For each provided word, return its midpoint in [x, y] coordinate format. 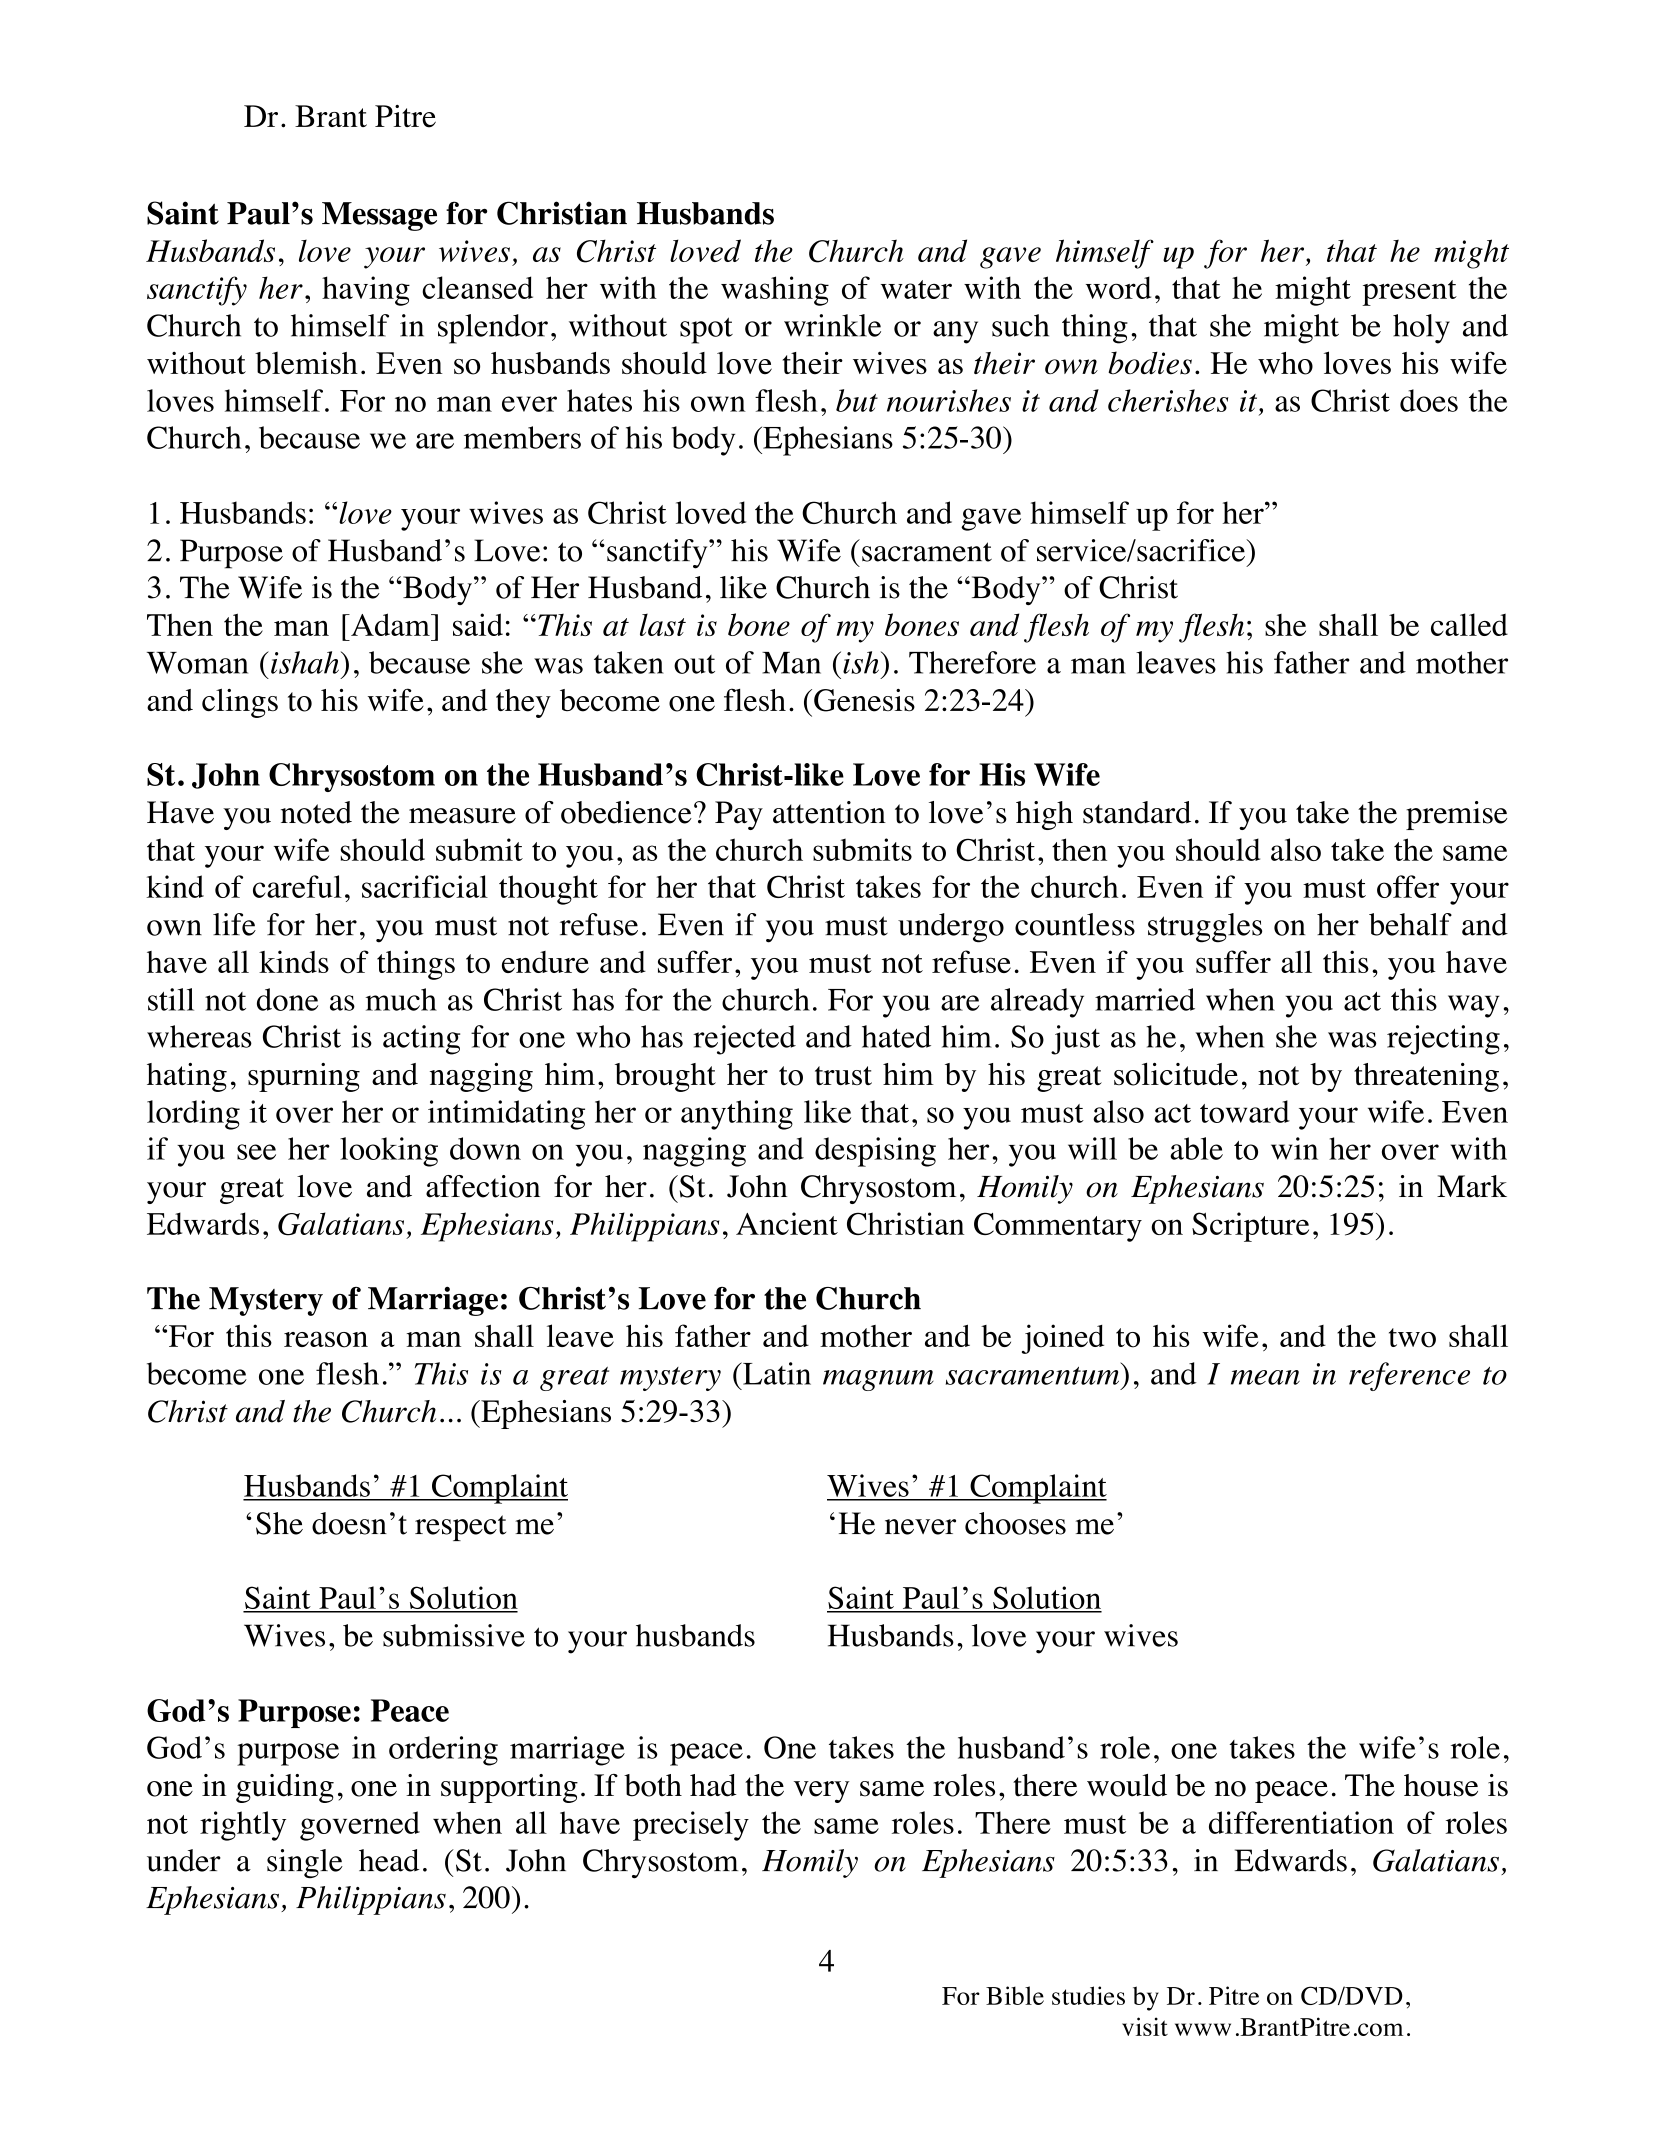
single [305, 1863]
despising [875, 1152]
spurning [304, 1077]
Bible [1015, 1995]
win [1294, 1148]
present [1409, 293]
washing [775, 291]
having [366, 291]
